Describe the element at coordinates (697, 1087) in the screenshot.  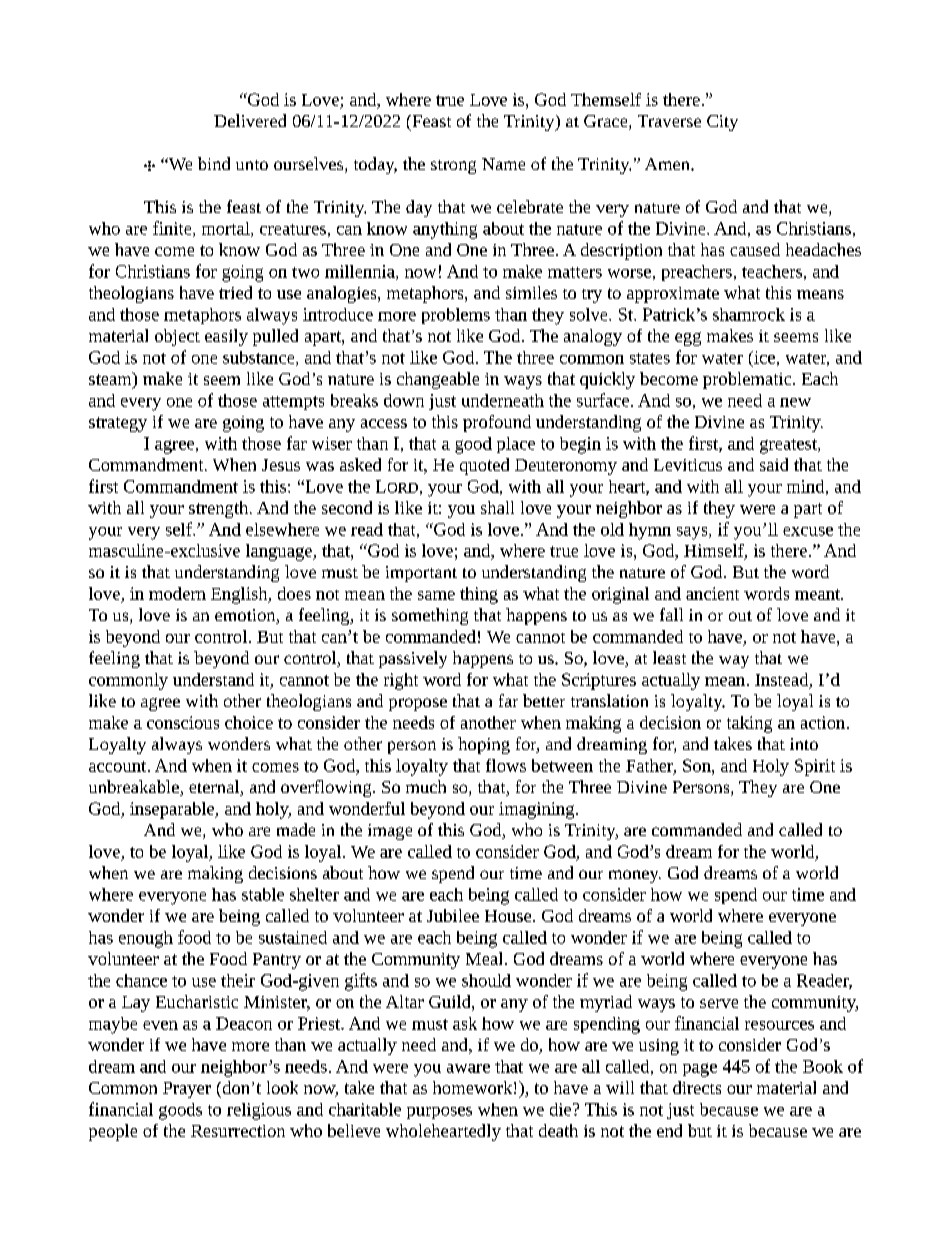
I see `directs` at that location.
